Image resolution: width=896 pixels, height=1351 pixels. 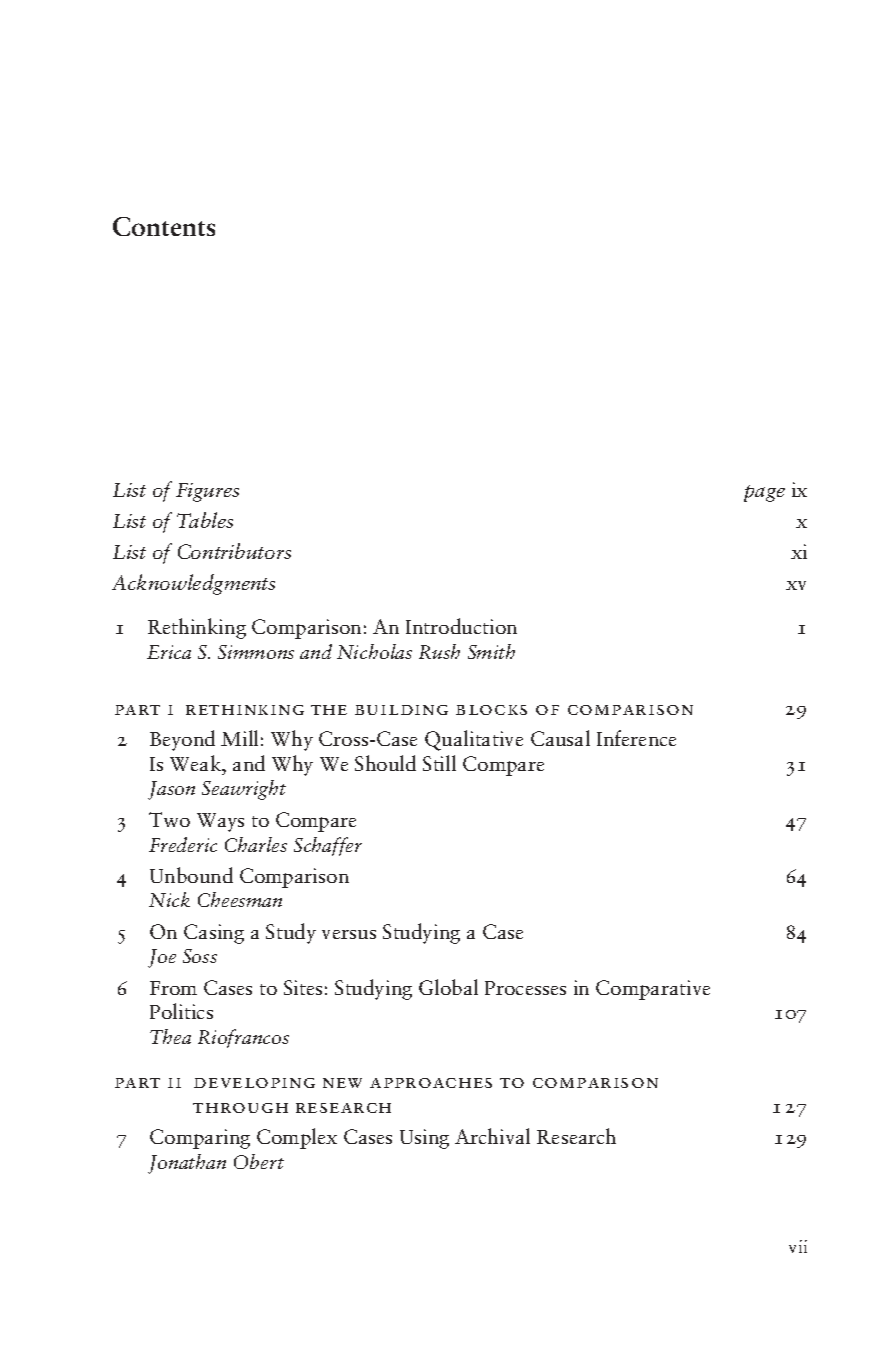 What do you see at coordinates (474, 740) in the document?
I see `Qualitative` at bounding box center [474, 740].
